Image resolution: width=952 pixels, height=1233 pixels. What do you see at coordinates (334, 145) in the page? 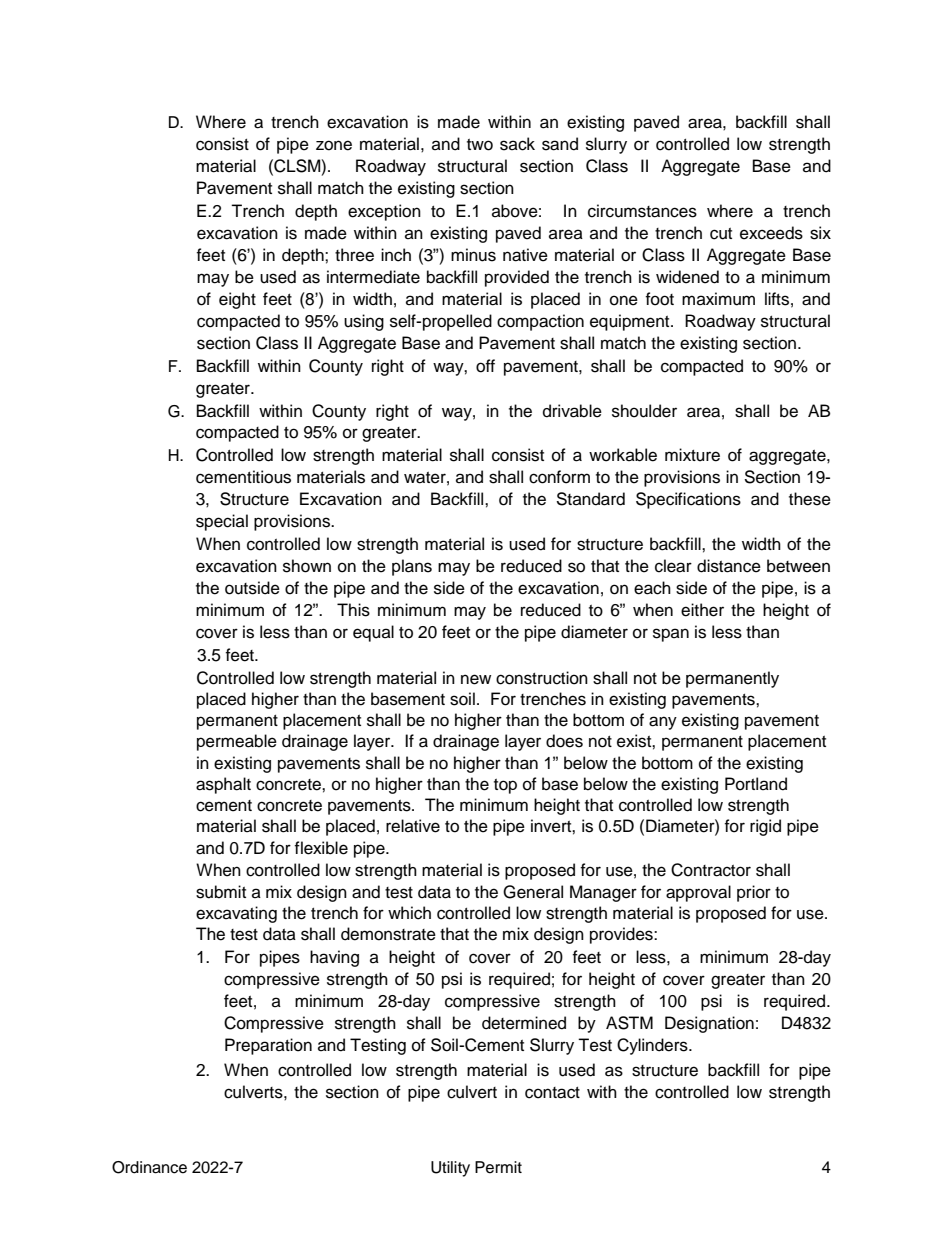
I see `zone` at bounding box center [334, 145].
